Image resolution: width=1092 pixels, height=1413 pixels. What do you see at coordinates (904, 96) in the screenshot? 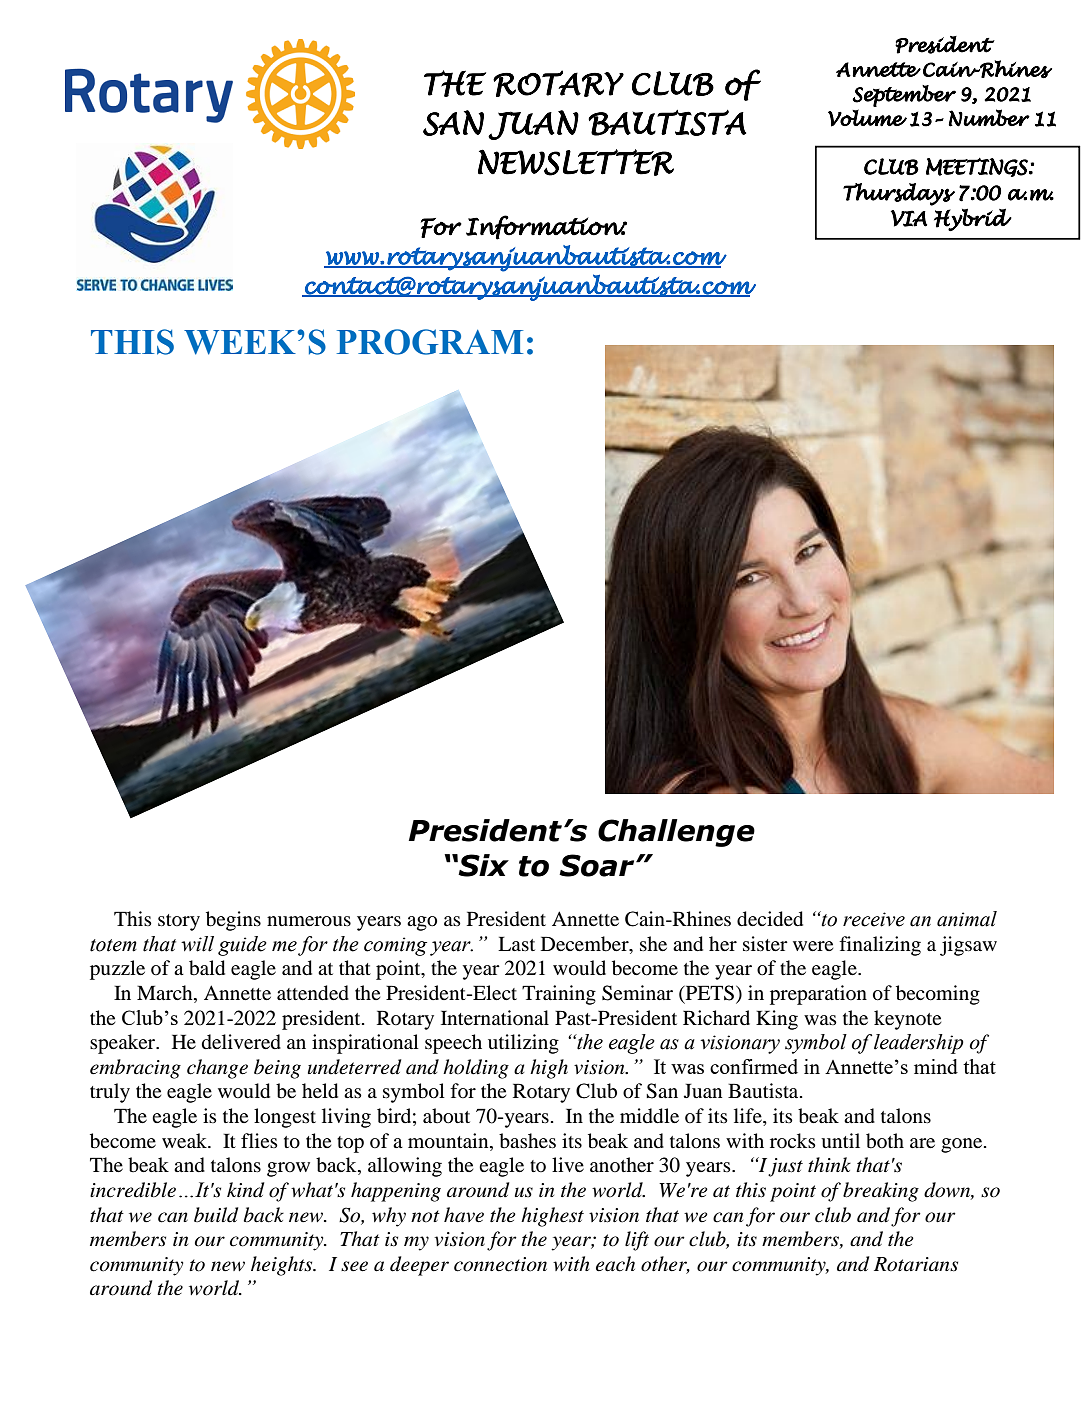
I see `September` at bounding box center [904, 96].
